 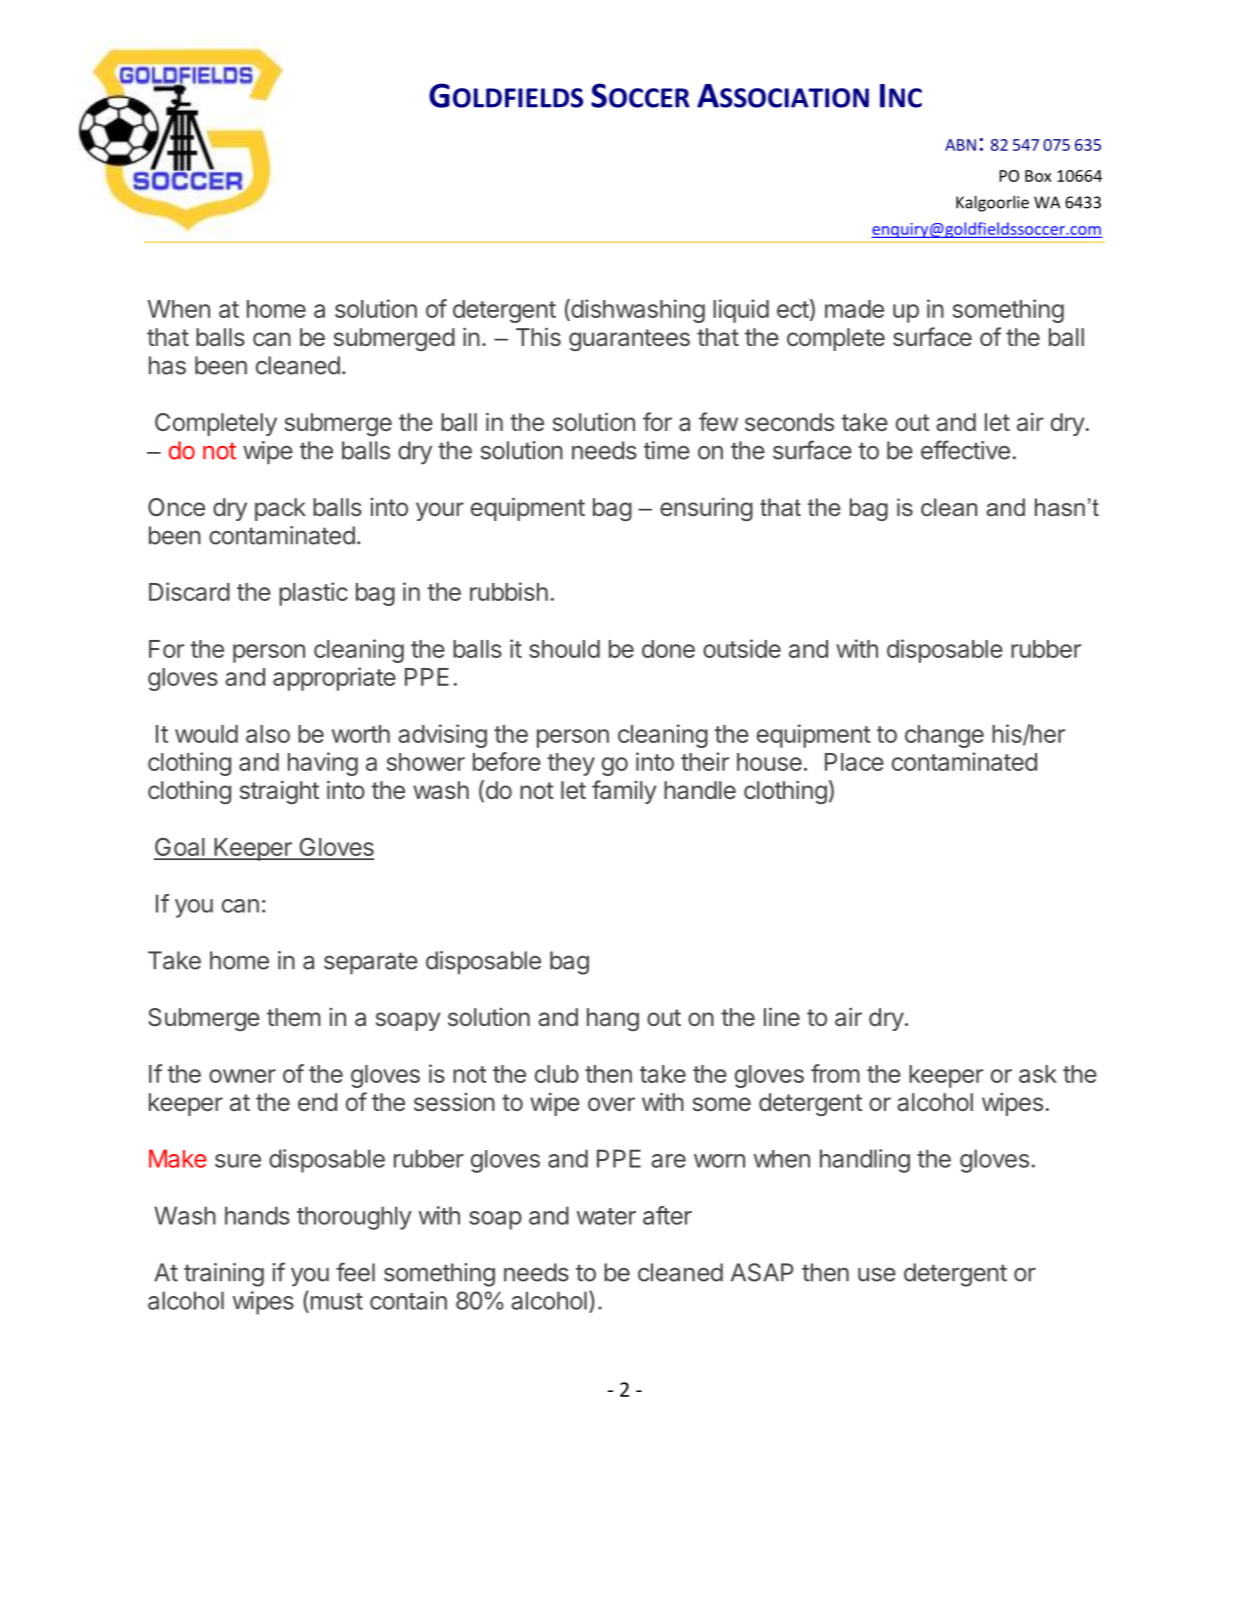 I want to click on This, so click(x=538, y=336).
